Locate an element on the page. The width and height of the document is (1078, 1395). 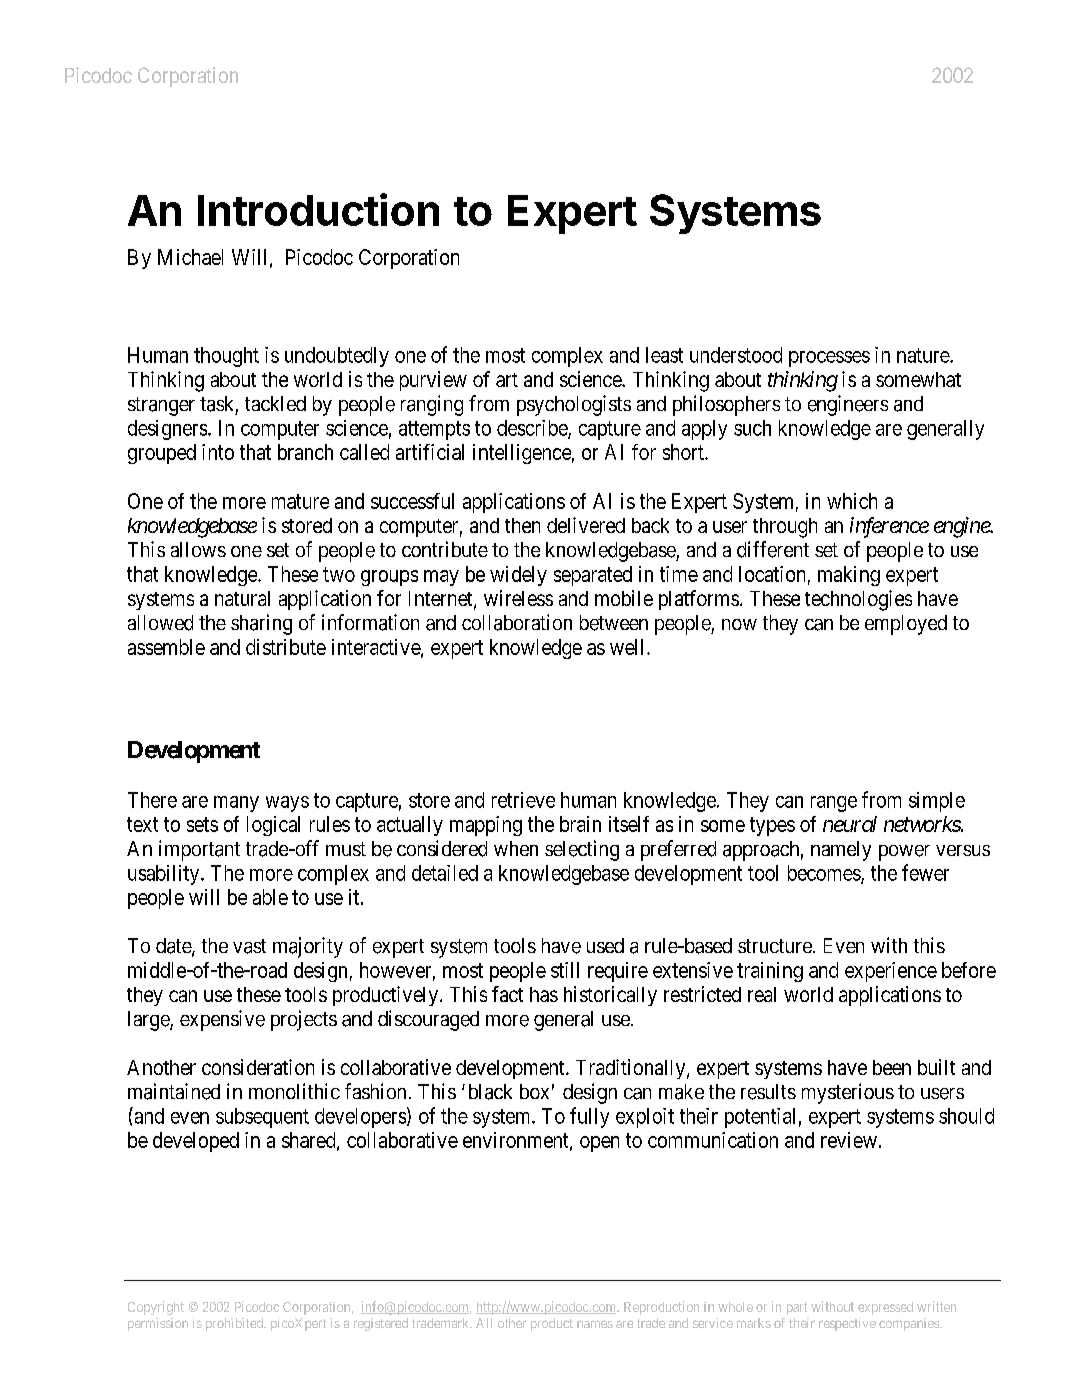
natural is located at coordinates (242, 598).
